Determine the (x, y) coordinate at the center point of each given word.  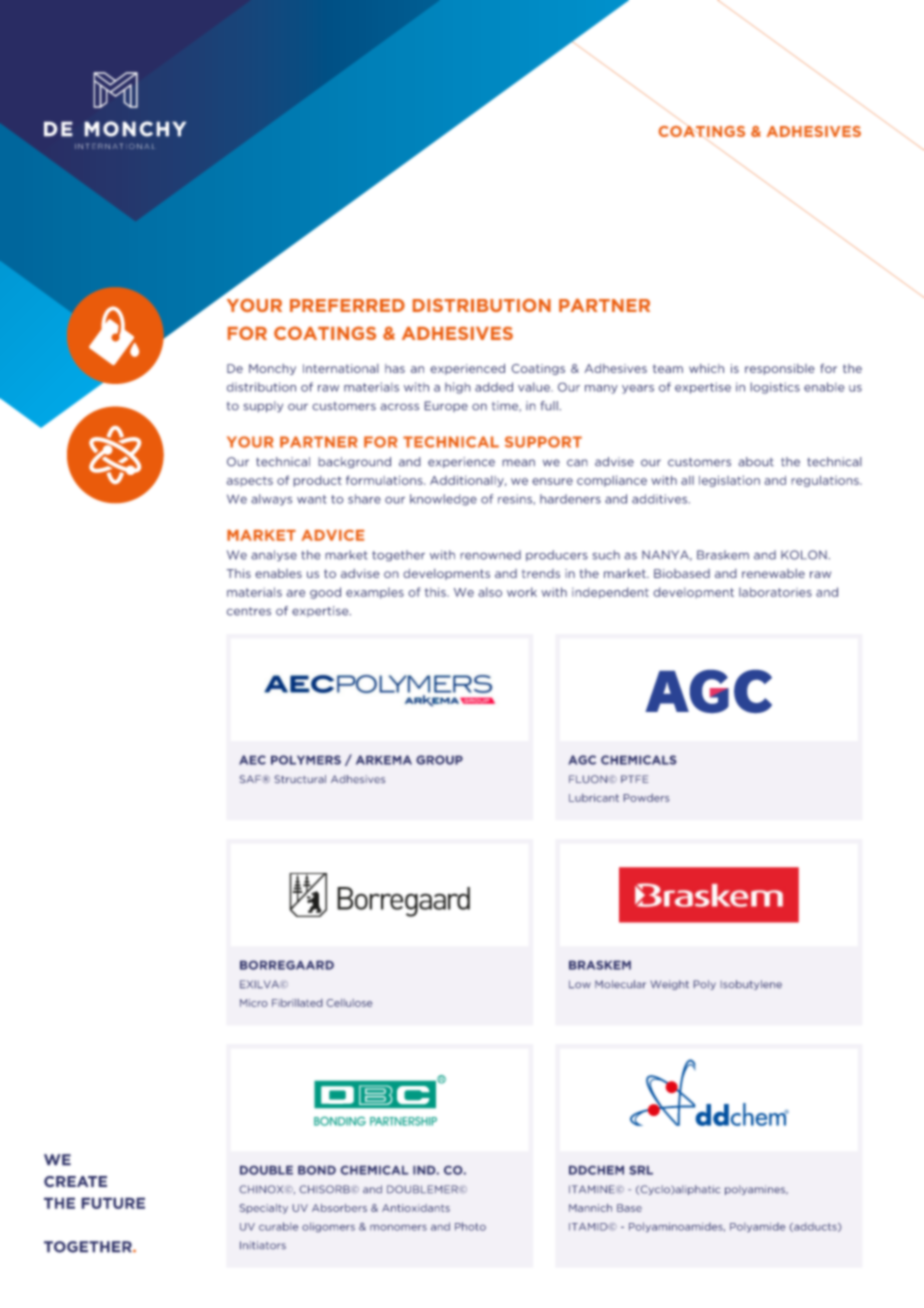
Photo (470, 1226)
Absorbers (339, 1208)
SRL (641, 1170)
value (535, 387)
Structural (300, 779)
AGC (582, 760)
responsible (780, 369)
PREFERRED (347, 305)
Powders (646, 798)
